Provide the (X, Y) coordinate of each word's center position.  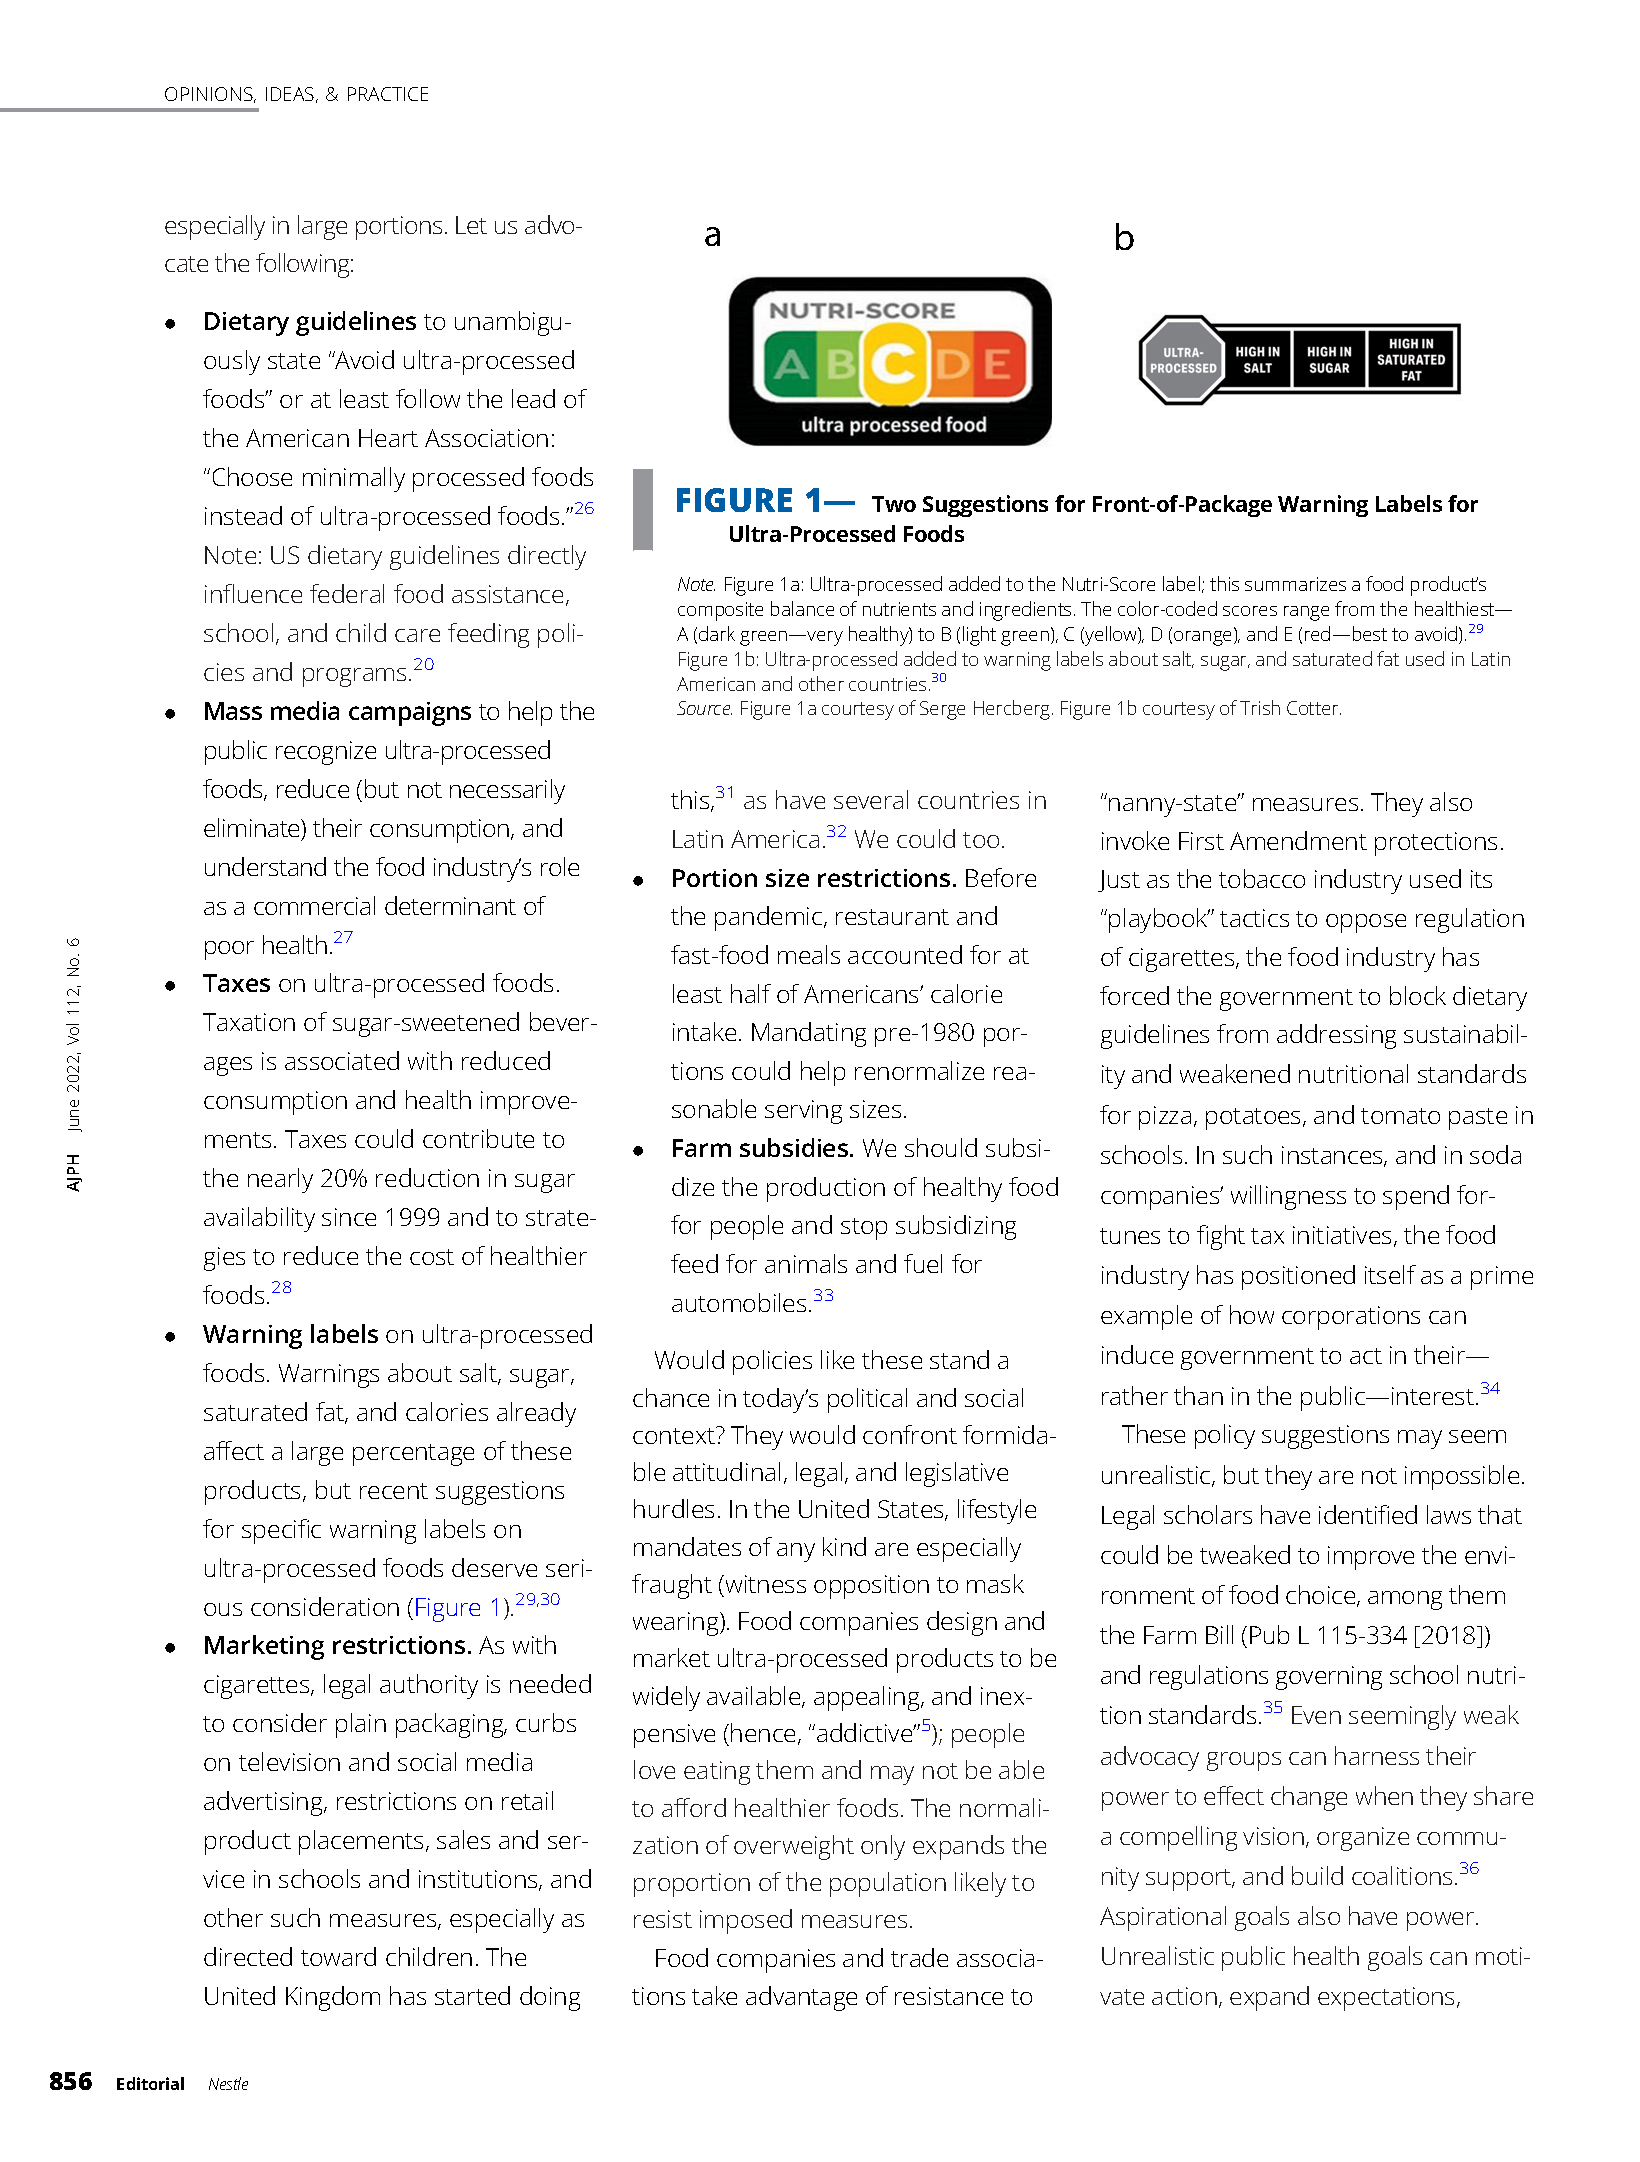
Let (471, 225)
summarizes (1295, 584)
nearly (280, 1180)
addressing (1336, 1036)
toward (338, 1956)
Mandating (809, 1034)
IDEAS (291, 95)
